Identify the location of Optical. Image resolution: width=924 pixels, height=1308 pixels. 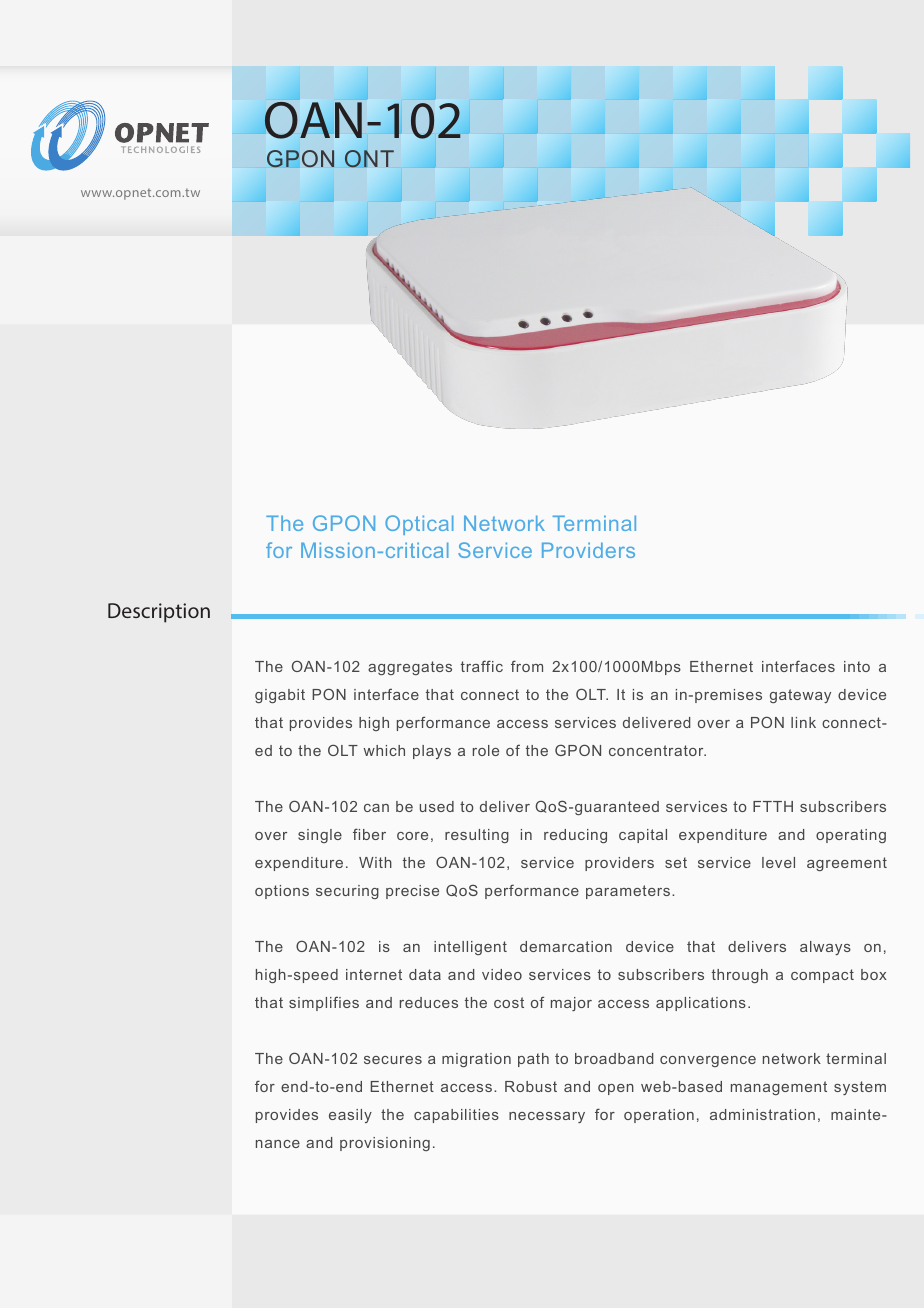
(419, 525).
